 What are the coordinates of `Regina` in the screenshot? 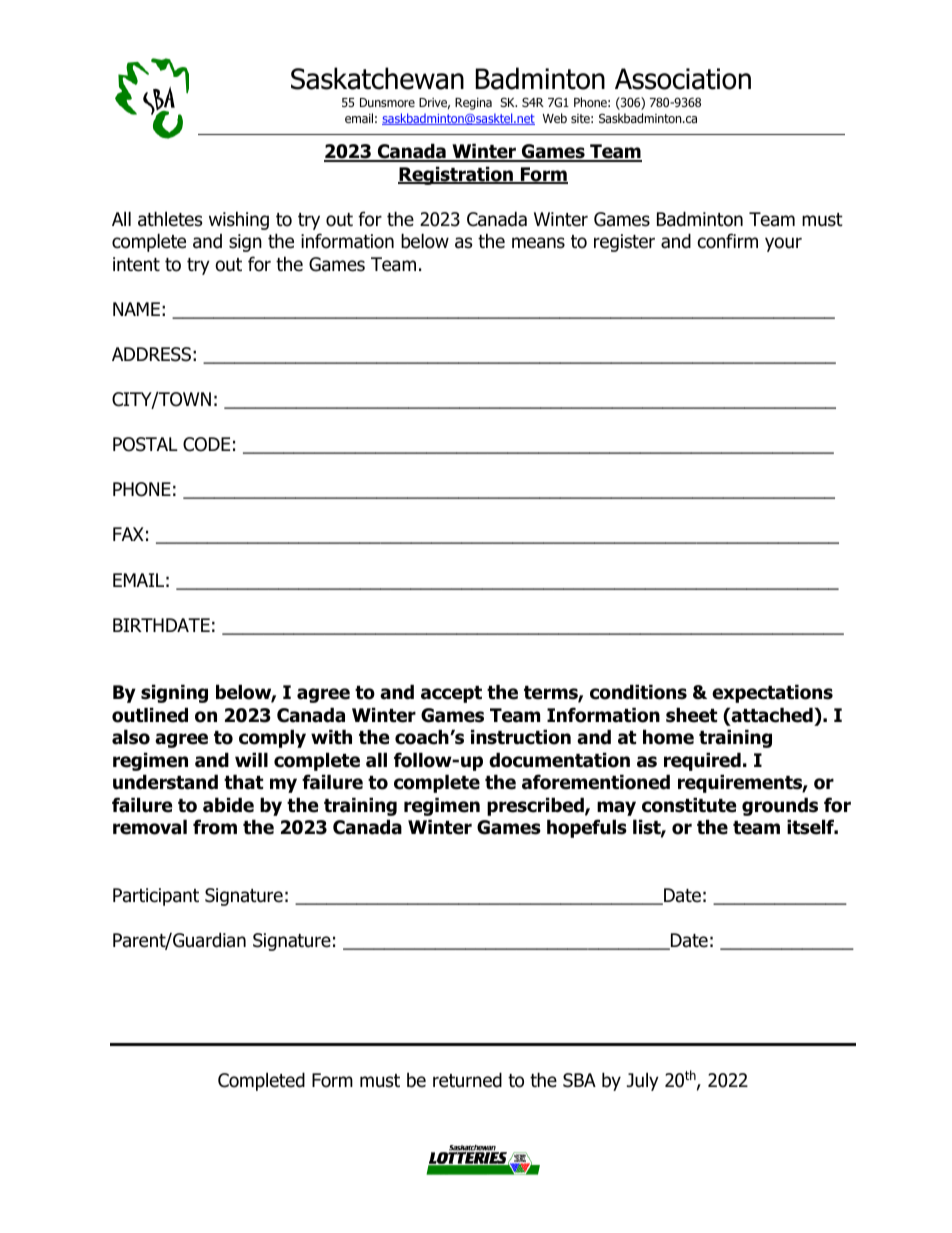 It's located at (473, 104).
